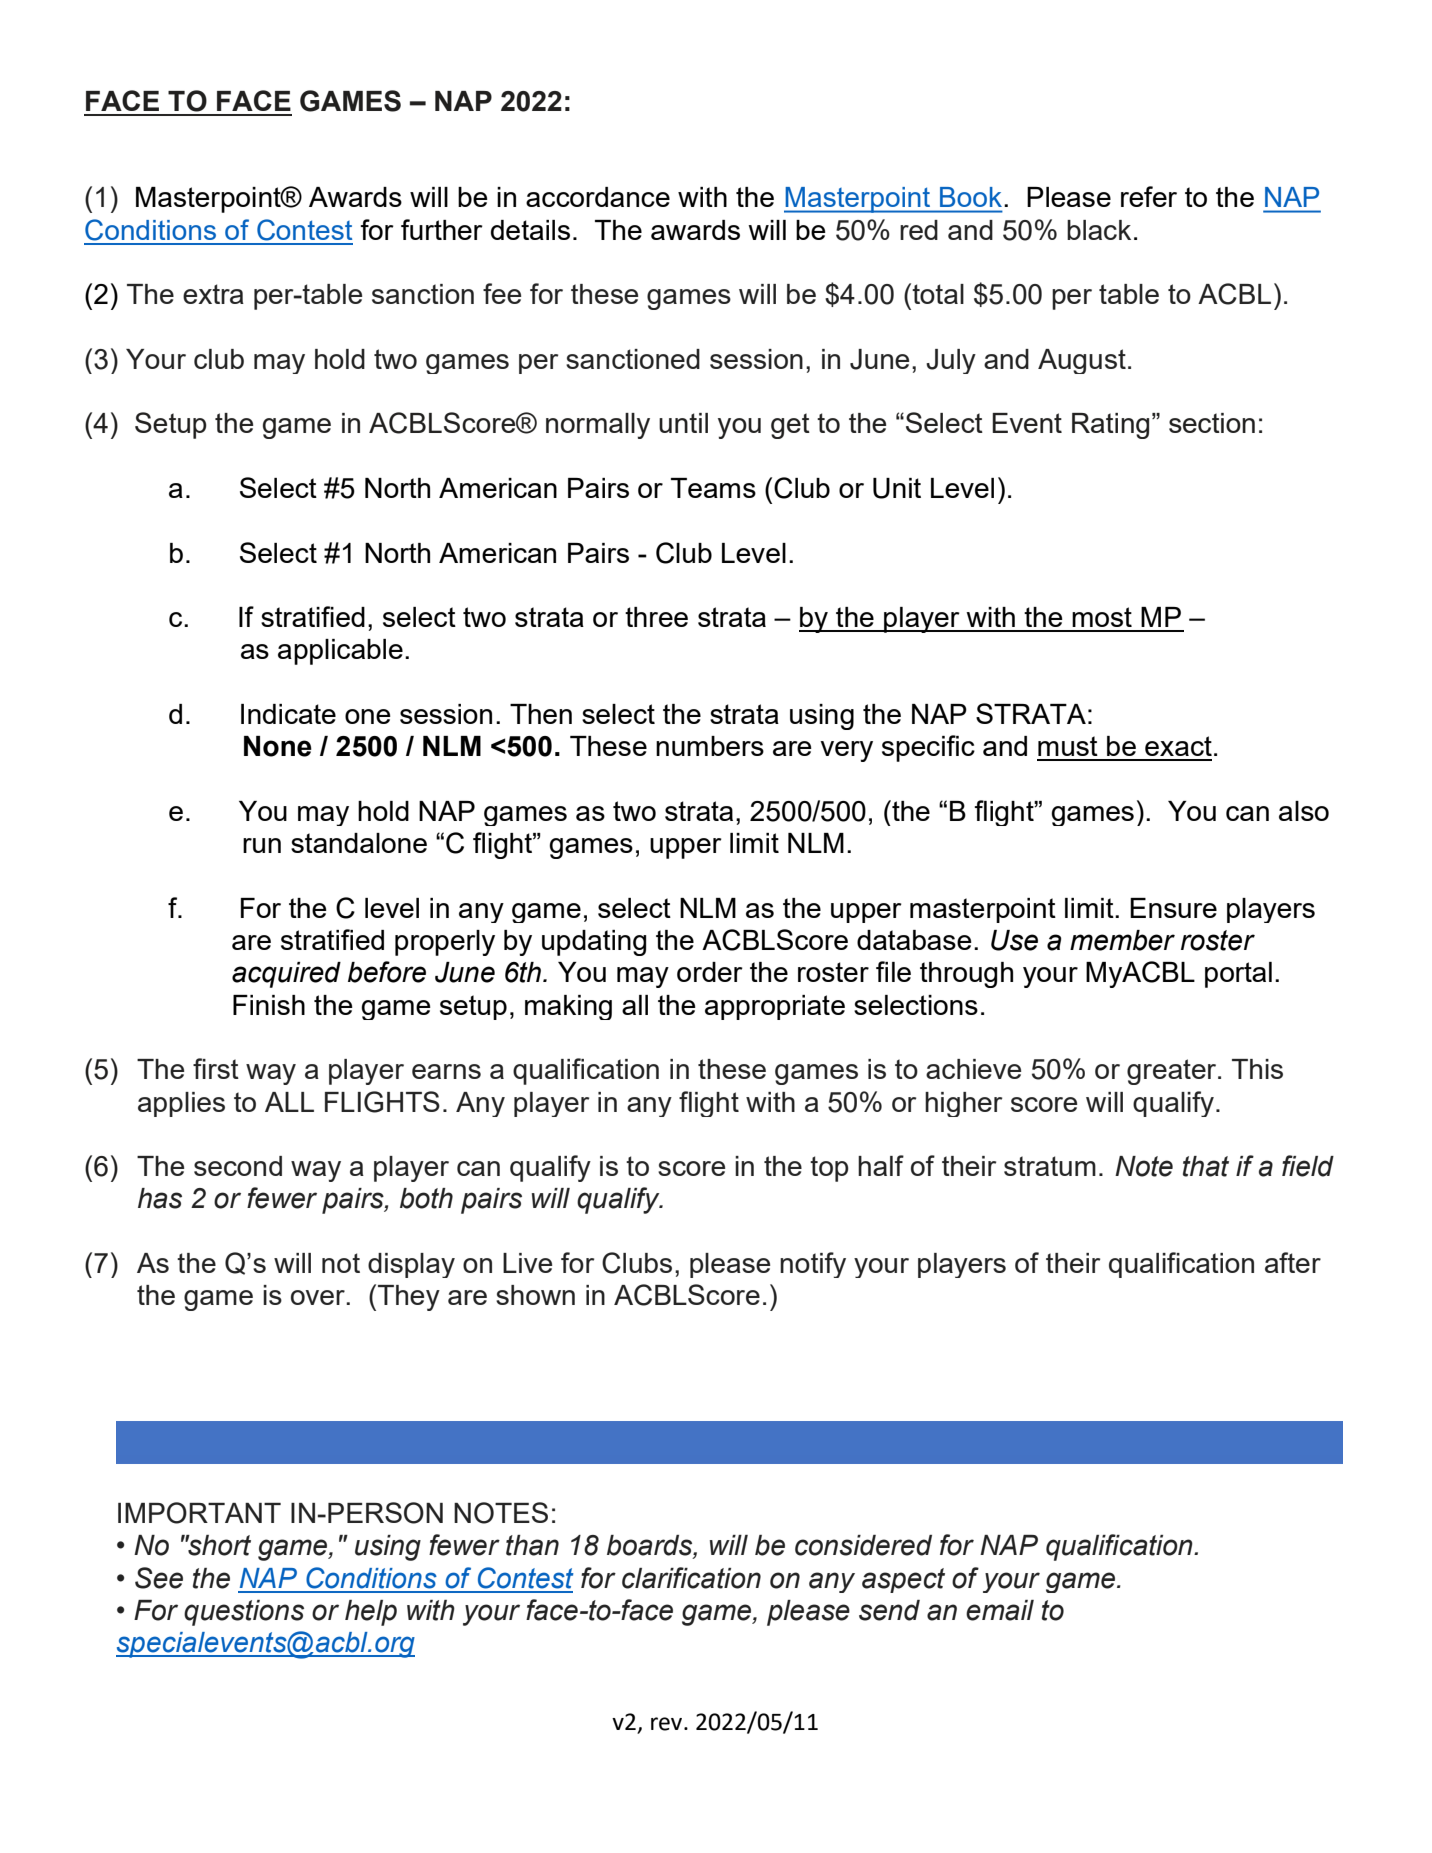 Image resolution: width=1432 pixels, height=1853 pixels. Describe the element at coordinates (213, 294) in the page. I see `extra` at that location.
